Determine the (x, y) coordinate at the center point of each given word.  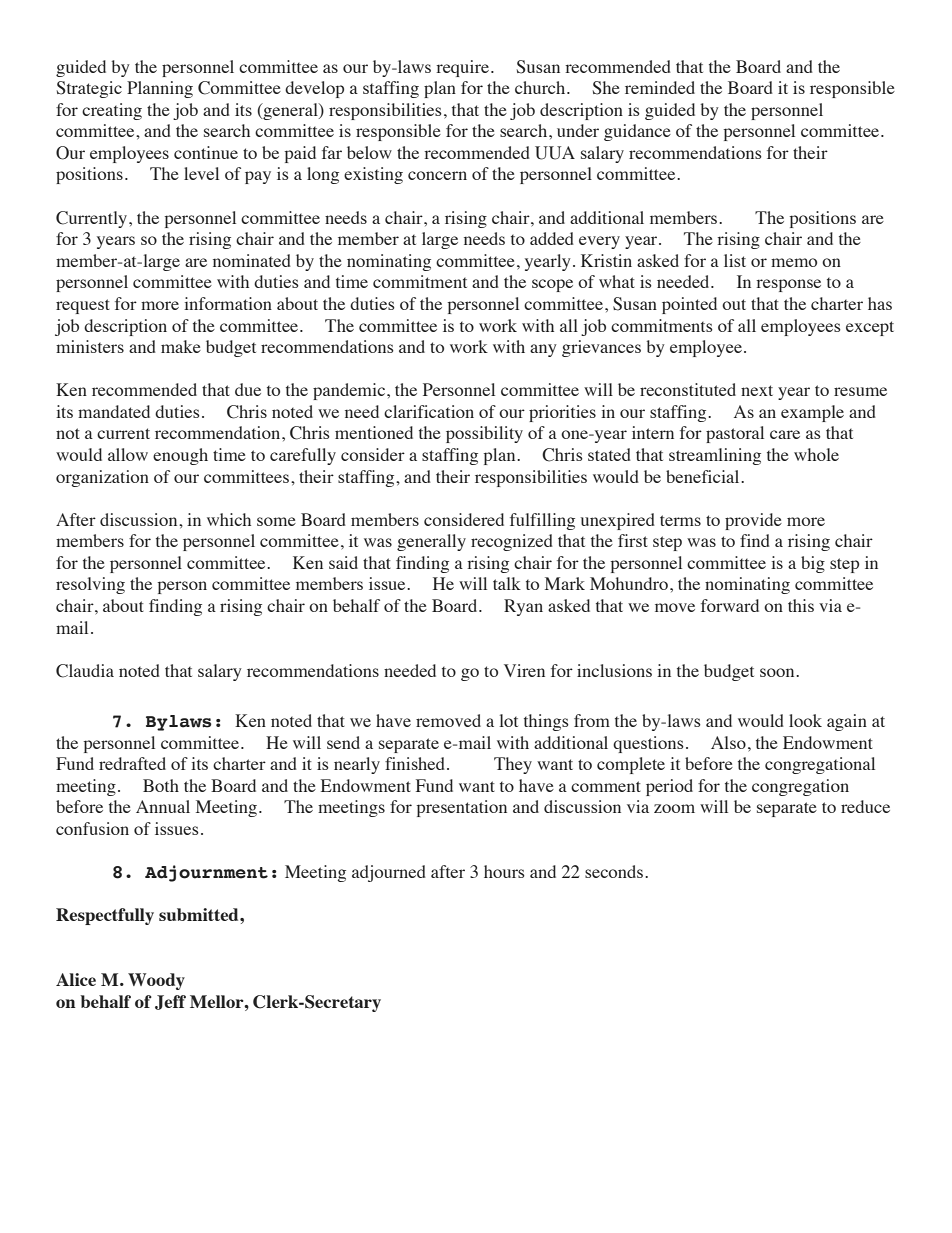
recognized (512, 542)
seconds (615, 871)
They (513, 765)
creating (112, 111)
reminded (660, 87)
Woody (156, 981)
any (543, 350)
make (181, 346)
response (788, 285)
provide (753, 521)
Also (728, 742)
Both (161, 785)
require (462, 68)
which (229, 519)
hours (504, 871)
